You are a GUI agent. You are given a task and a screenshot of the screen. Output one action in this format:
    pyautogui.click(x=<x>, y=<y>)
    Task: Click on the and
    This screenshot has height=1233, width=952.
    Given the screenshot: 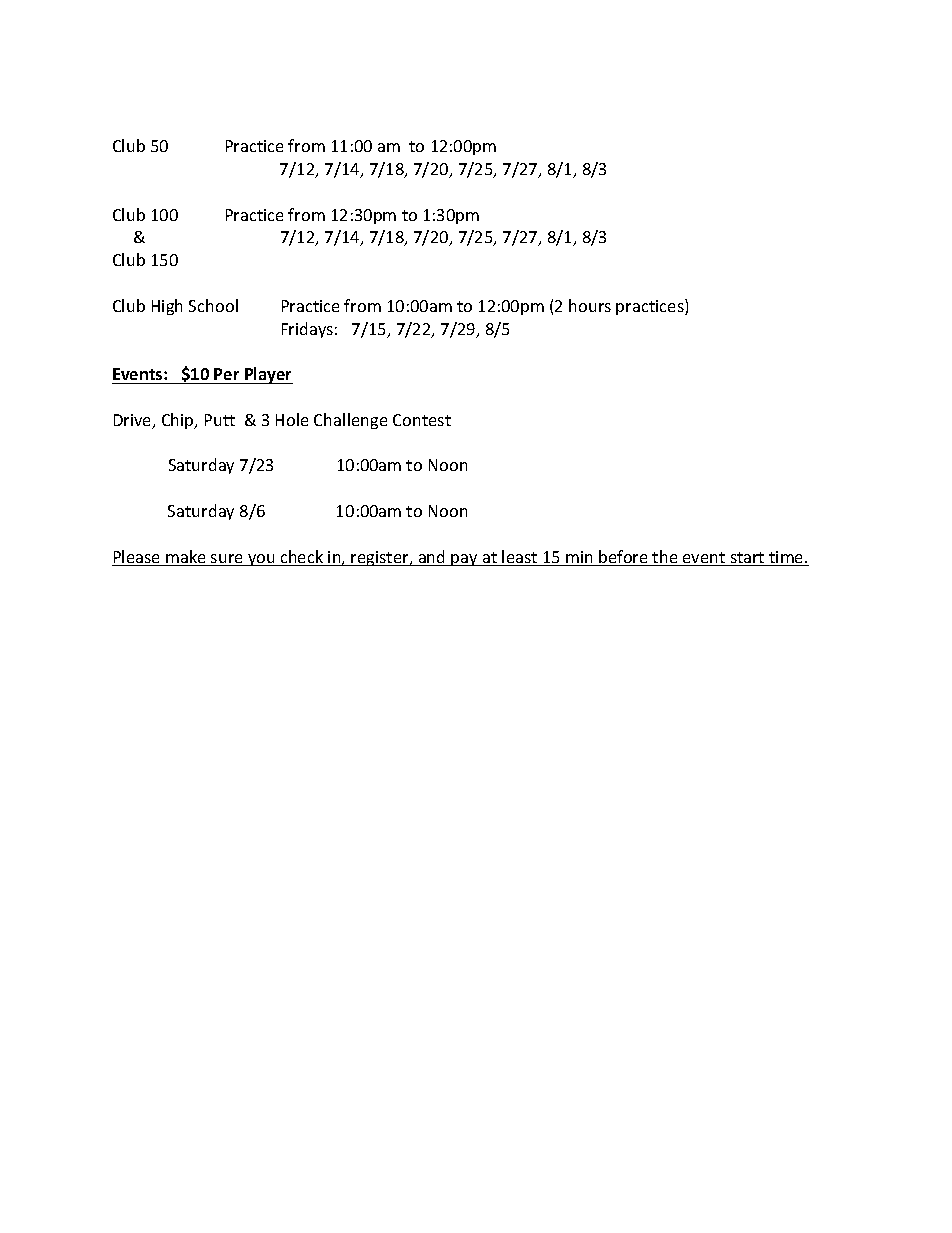 What is the action you would take?
    pyautogui.click(x=432, y=558)
